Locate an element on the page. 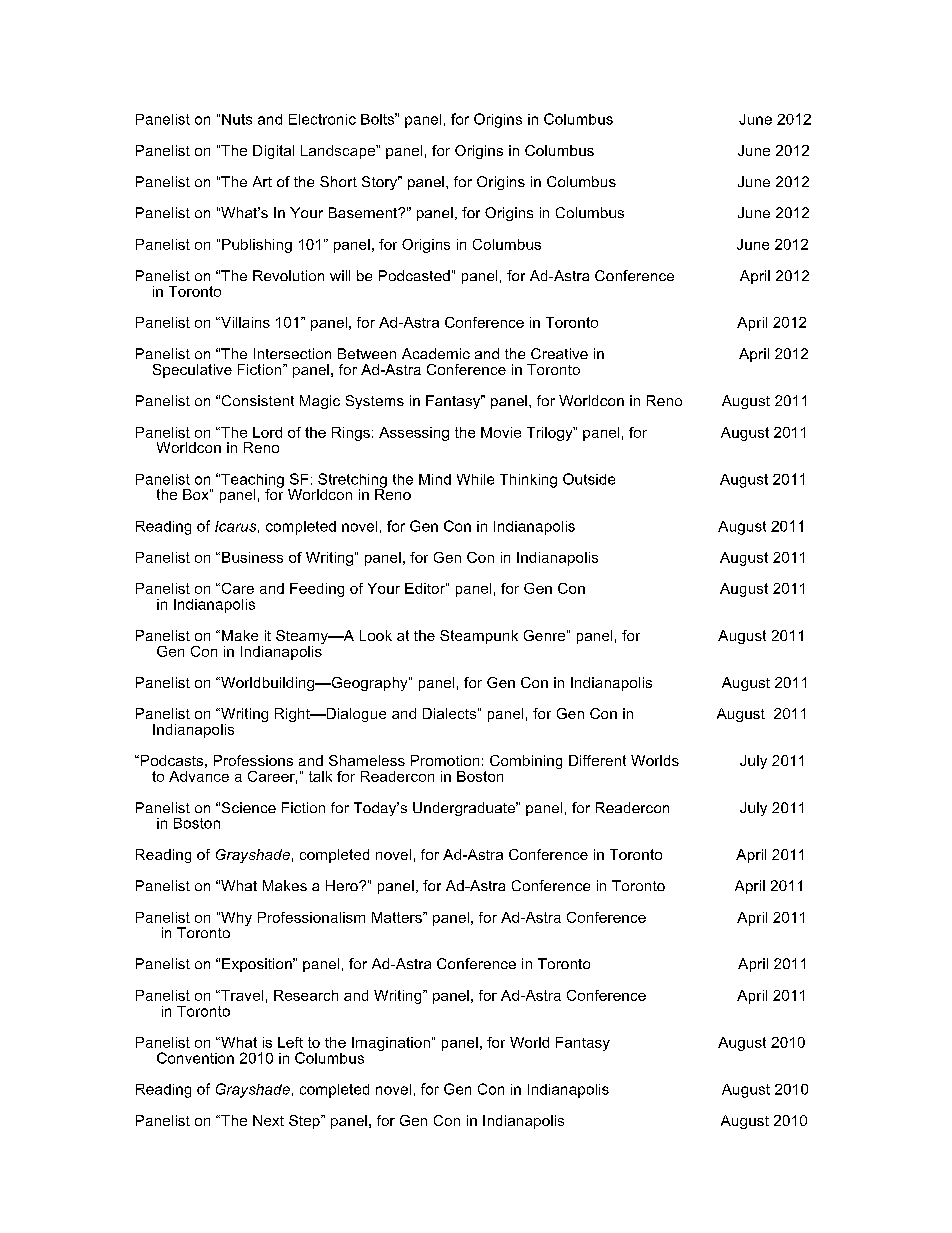  Imagination is located at coordinates (391, 1044).
